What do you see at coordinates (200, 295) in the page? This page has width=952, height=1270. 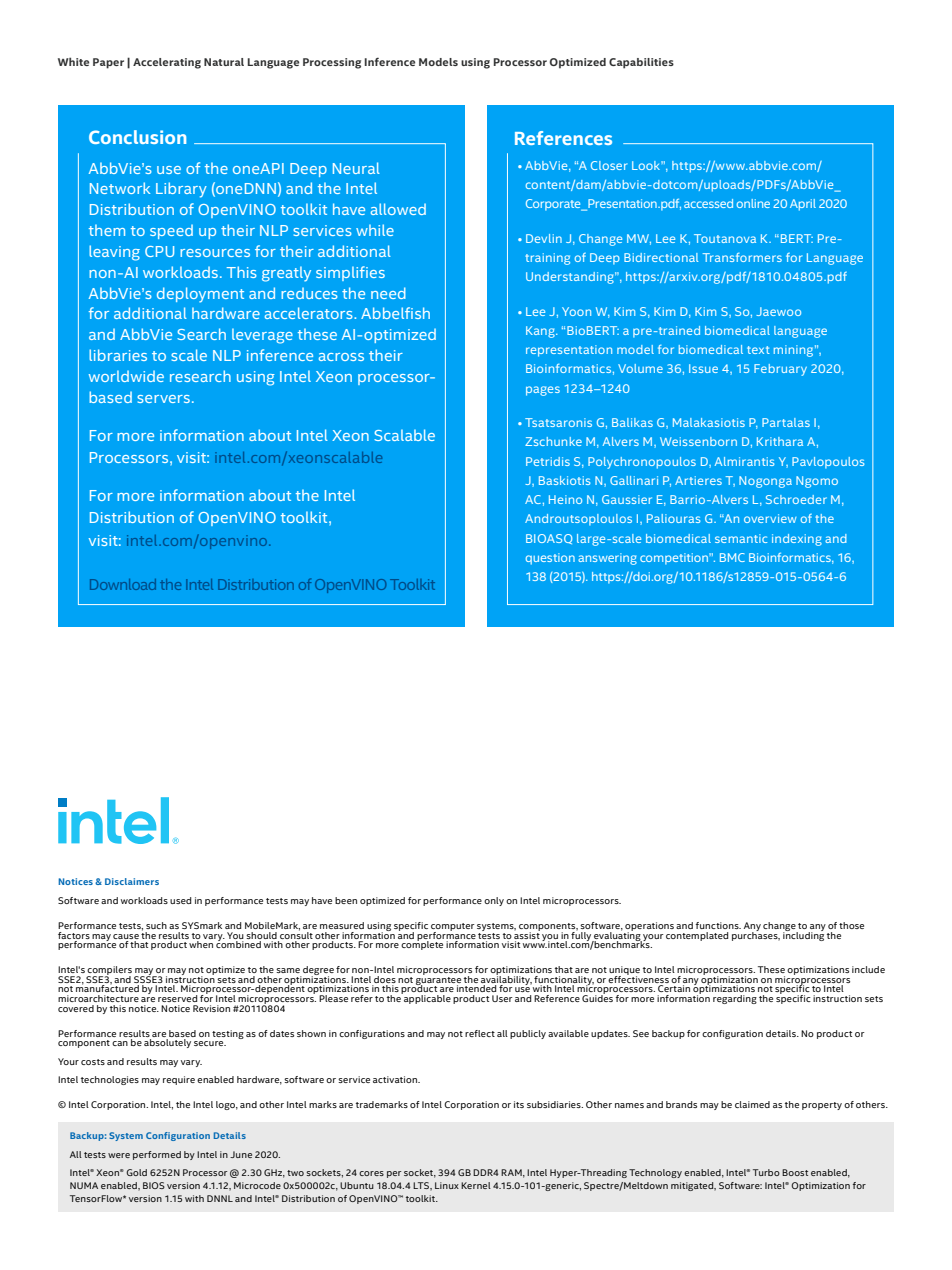 I see `deployment` at bounding box center [200, 295].
